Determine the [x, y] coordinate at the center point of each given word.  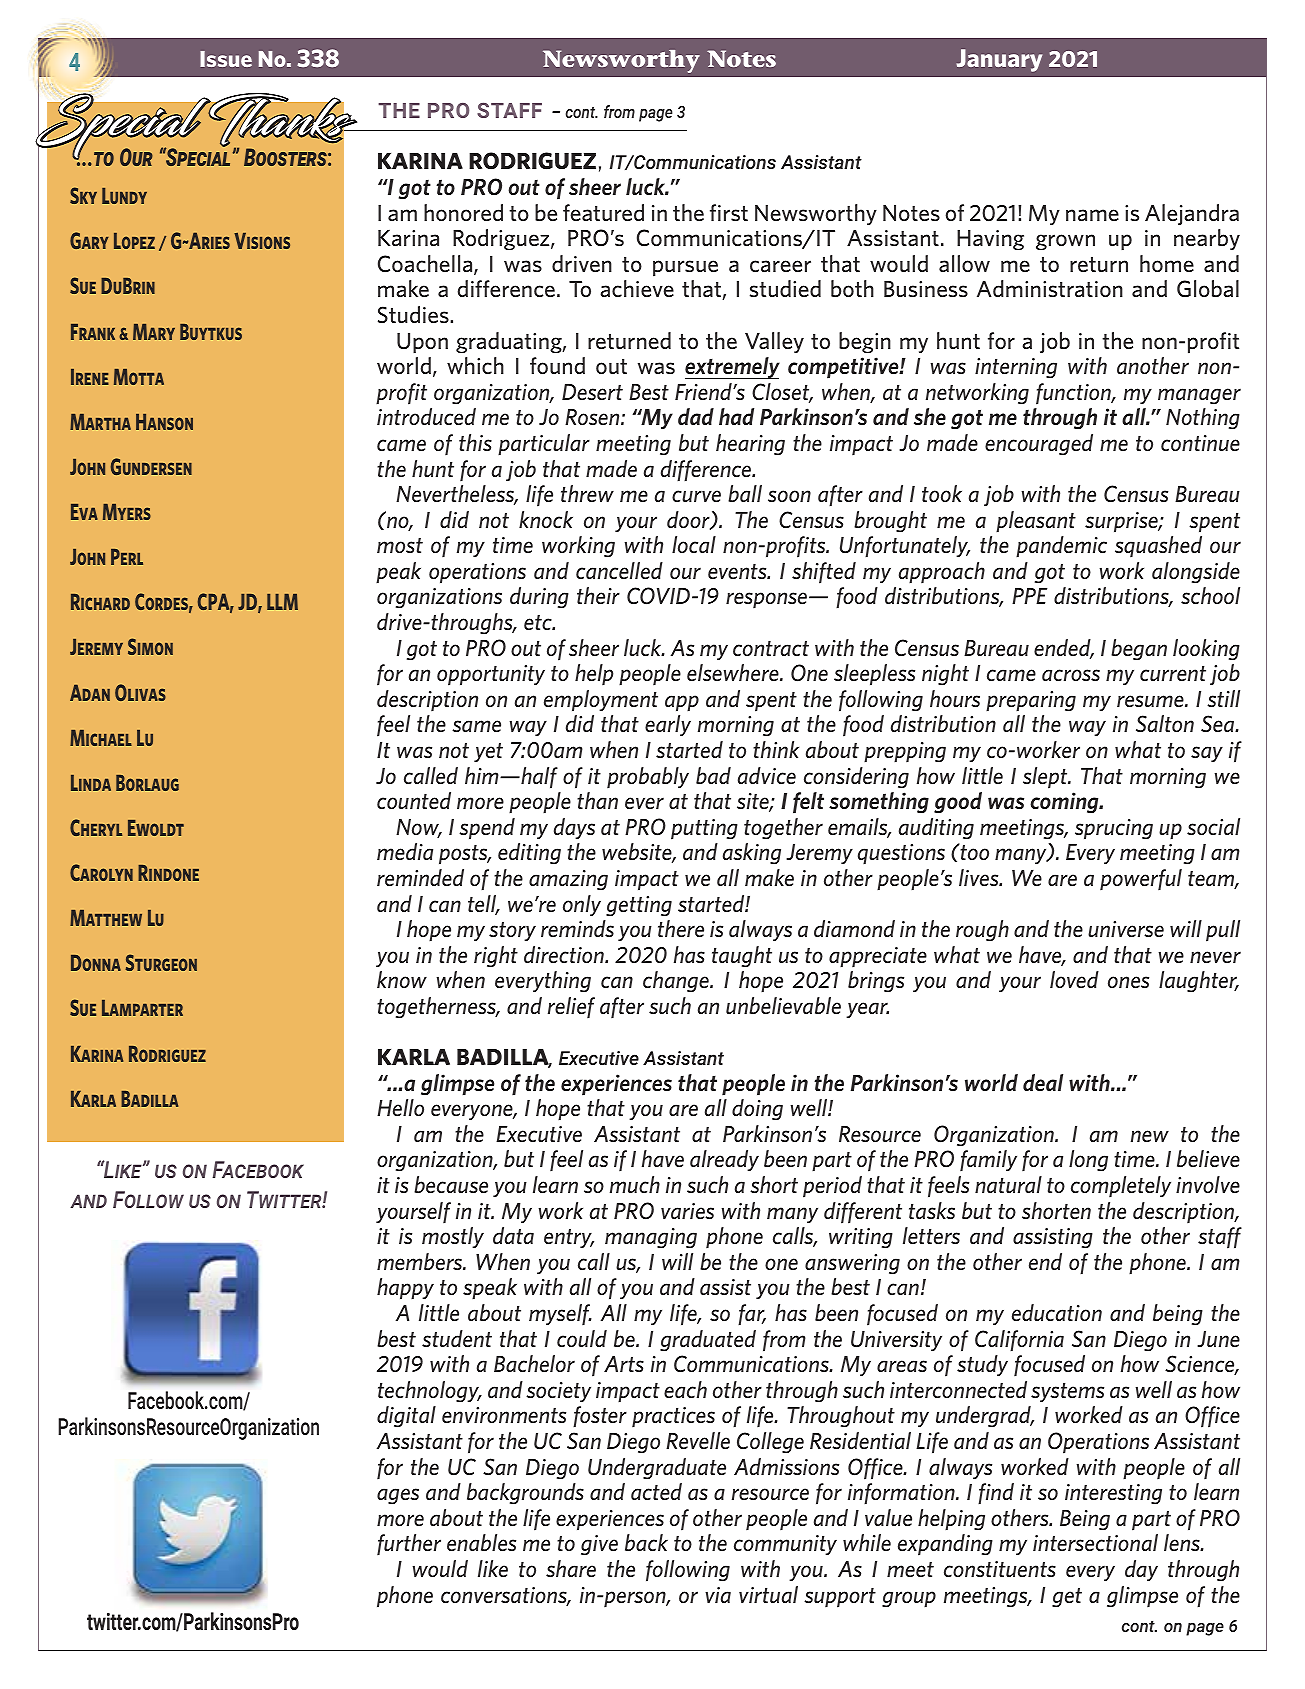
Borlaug [147, 783]
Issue [226, 59]
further [409, 1544]
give [599, 1545]
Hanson [164, 422]
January [999, 60]
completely [1121, 1186]
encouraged [1039, 444]
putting [704, 829]
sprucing [1114, 829]
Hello [400, 1107]
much [635, 1184]
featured [603, 212]
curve [696, 496]
